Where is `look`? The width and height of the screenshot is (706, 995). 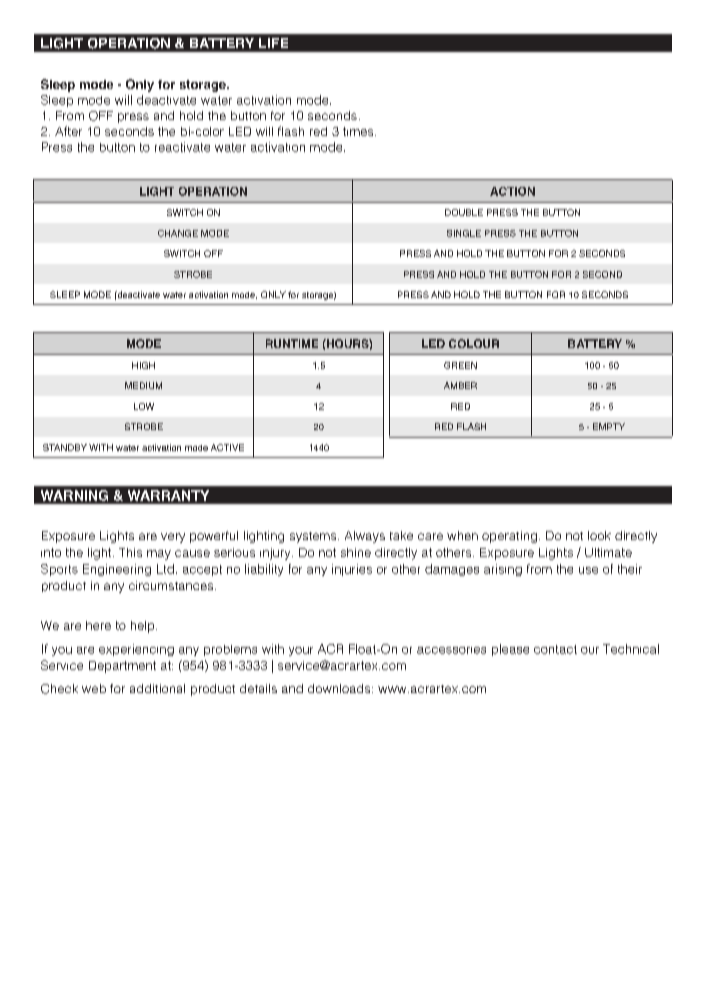 look is located at coordinates (599, 535).
